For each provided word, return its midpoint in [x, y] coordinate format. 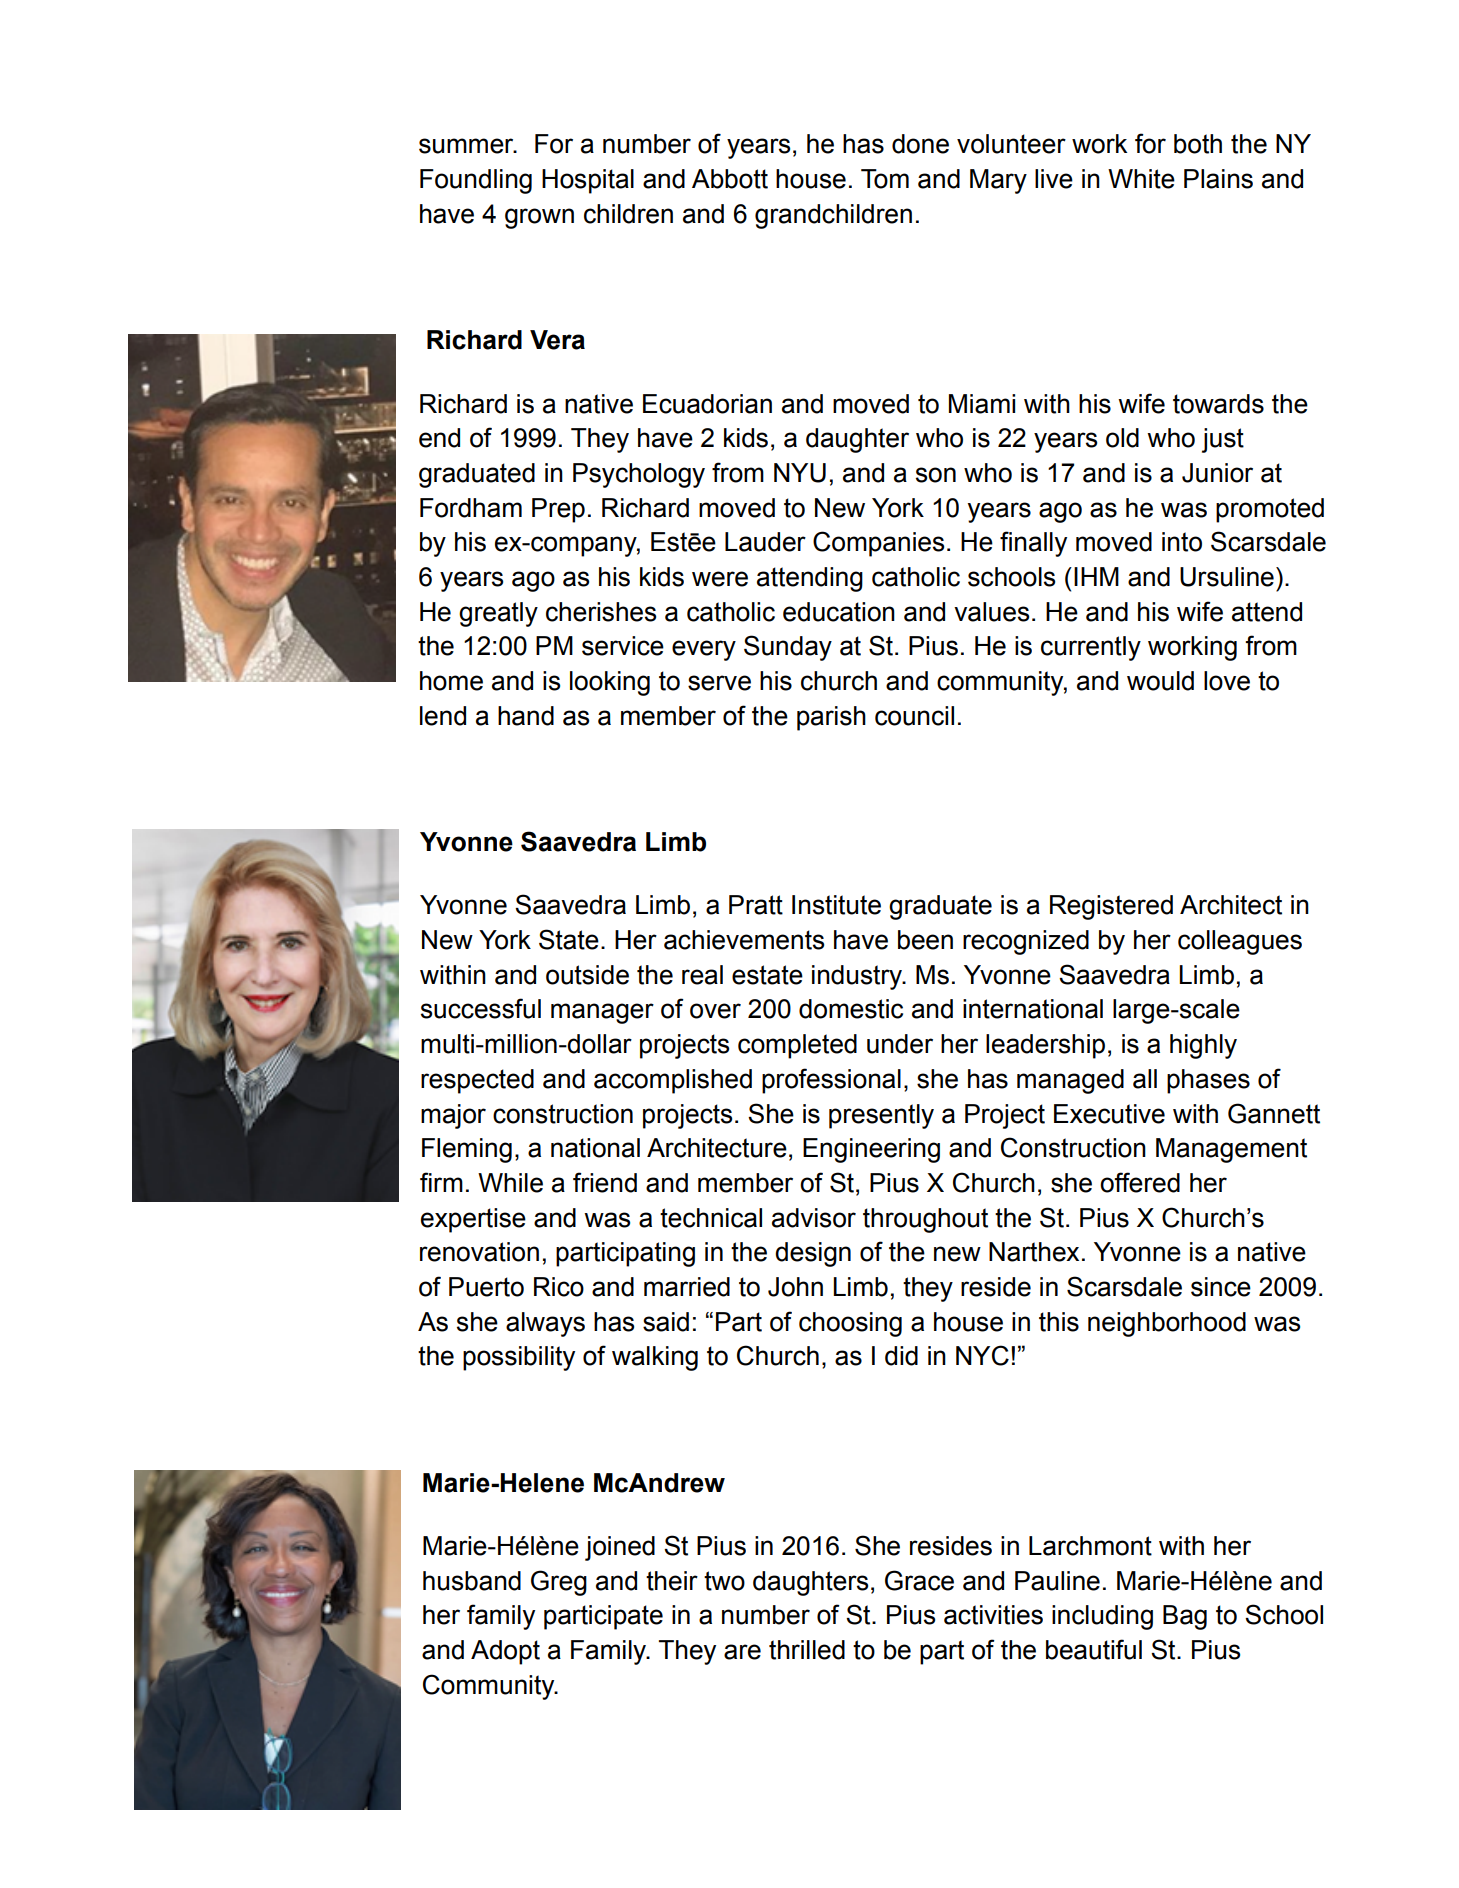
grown [539, 218]
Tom [885, 179]
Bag [1185, 1617]
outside [587, 975]
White [1141, 179]
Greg [559, 1583]
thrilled [807, 1650]
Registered [1111, 907]
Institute [836, 905]
